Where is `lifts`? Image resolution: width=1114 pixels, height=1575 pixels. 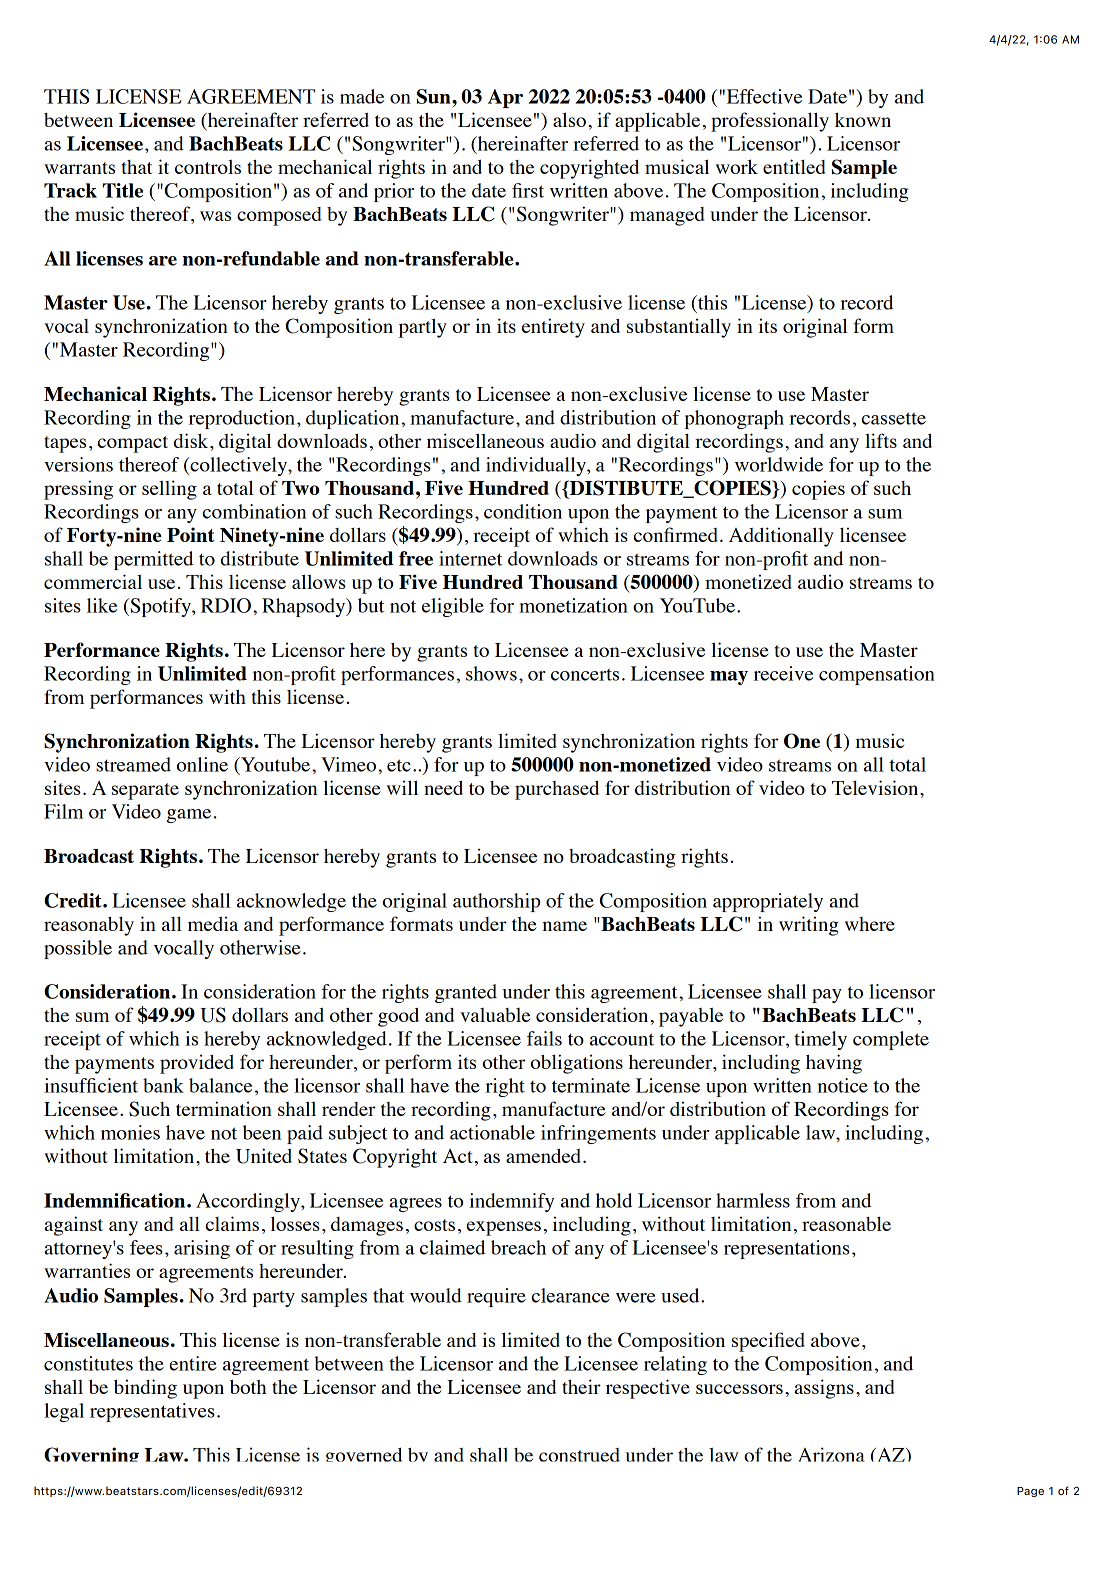
lifts is located at coordinates (881, 440).
